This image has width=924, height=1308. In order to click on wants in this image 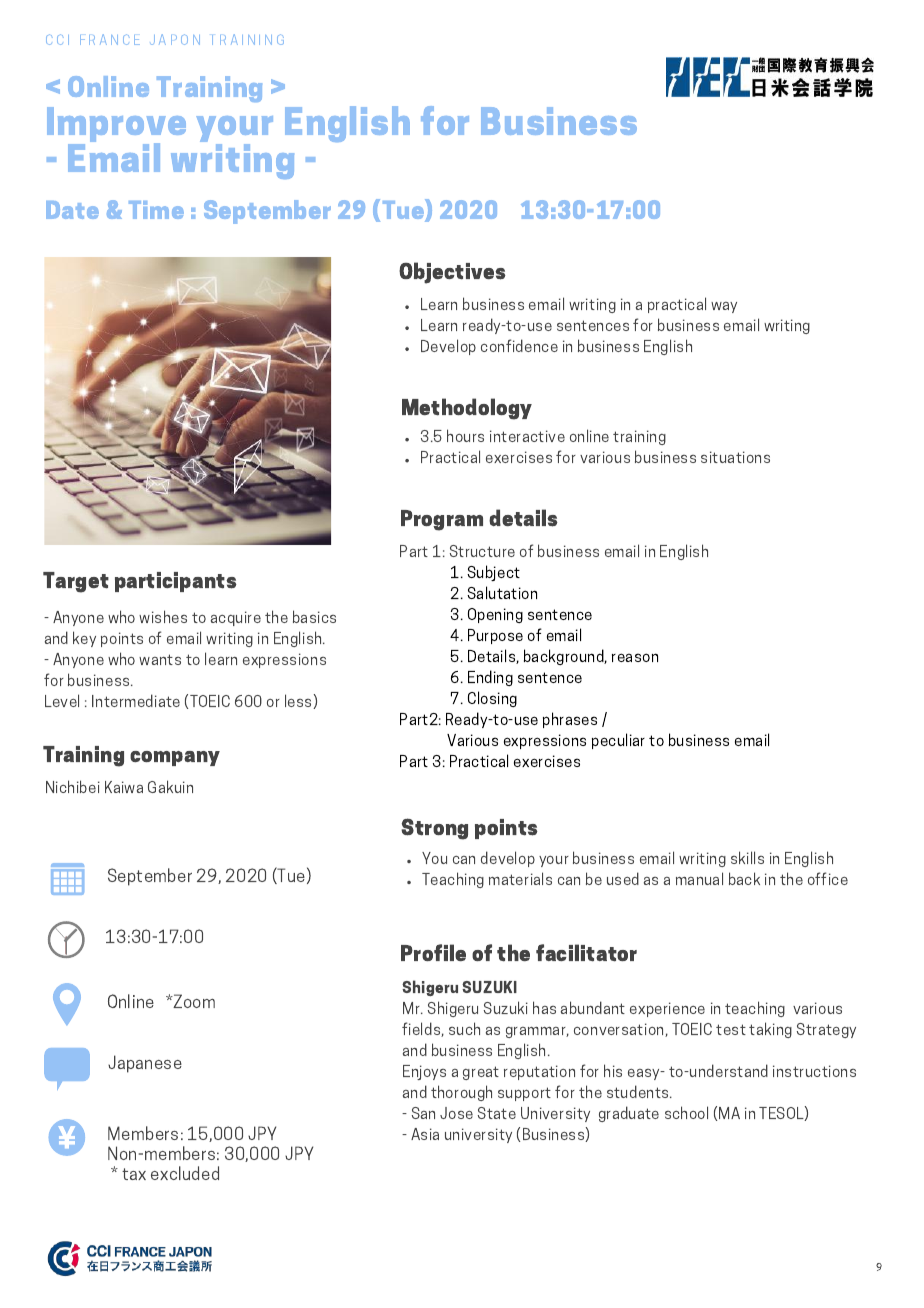, I will do `click(160, 659)`.
